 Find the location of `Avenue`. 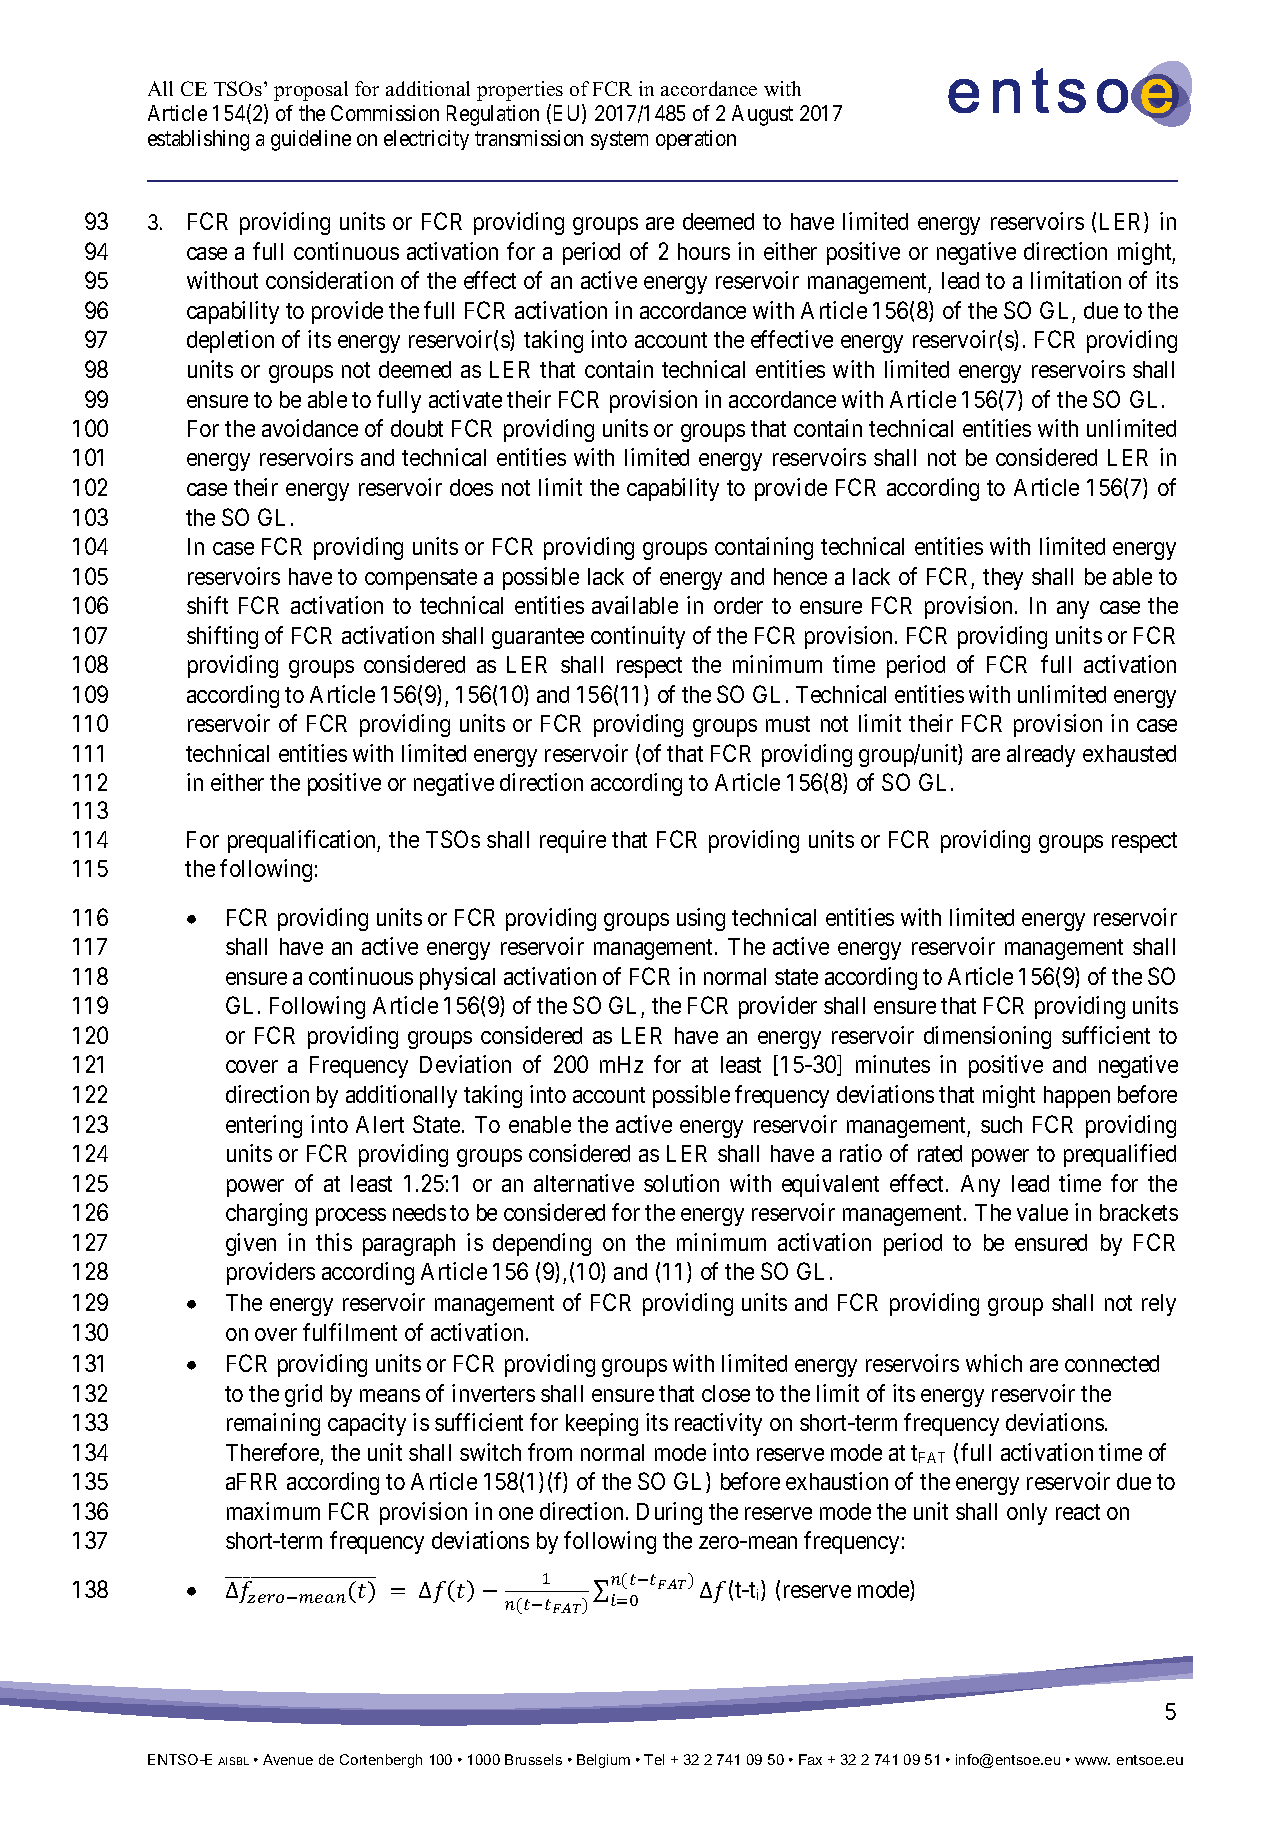

Avenue is located at coordinates (288, 1759).
